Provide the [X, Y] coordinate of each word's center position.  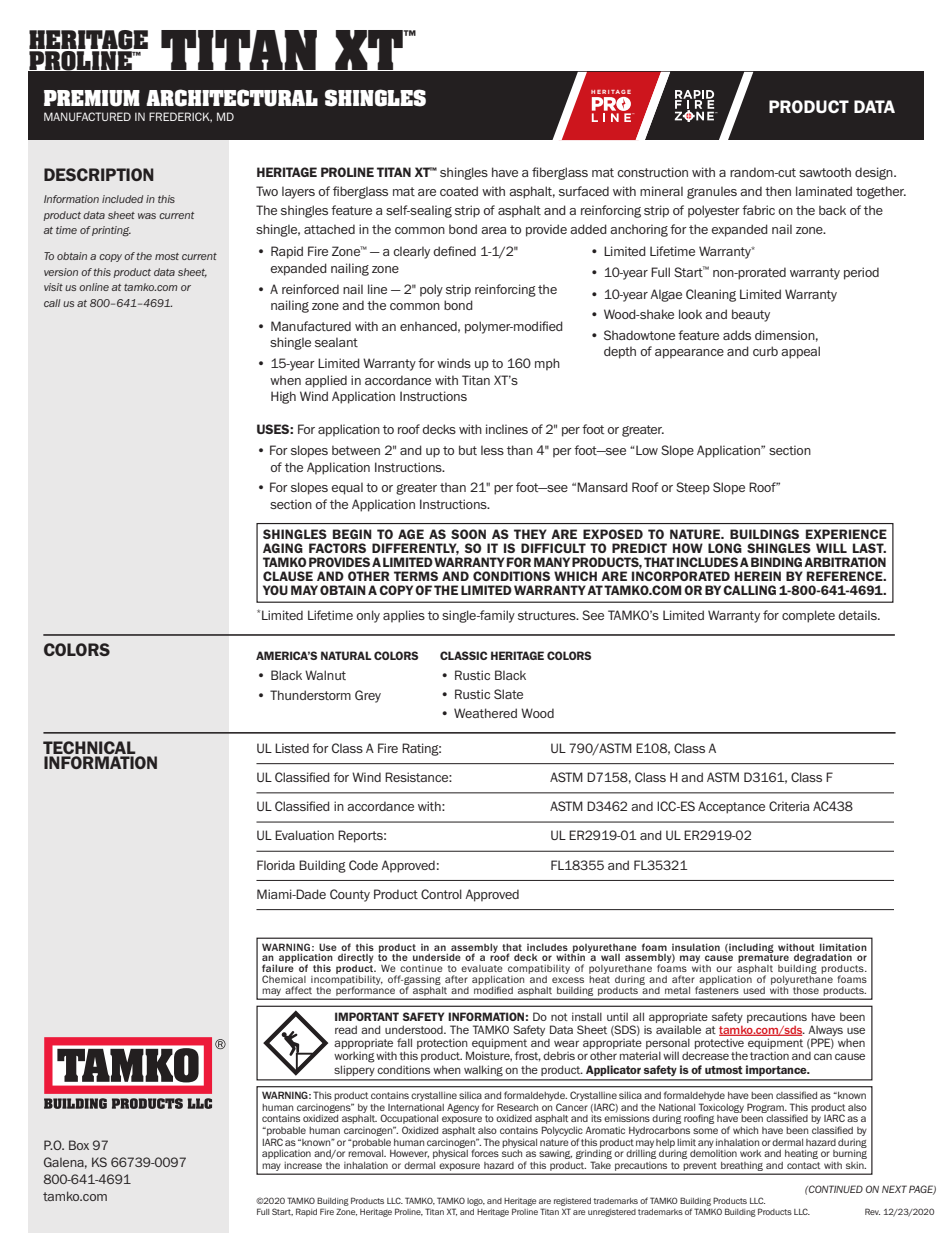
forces [485, 1153]
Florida [276, 865]
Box [79, 1145]
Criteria [789, 806]
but [468, 450]
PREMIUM [92, 98]
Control [441, 894]
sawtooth [825, 172]
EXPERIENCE [846, 534]
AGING [283, 548]
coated [459, 191]
